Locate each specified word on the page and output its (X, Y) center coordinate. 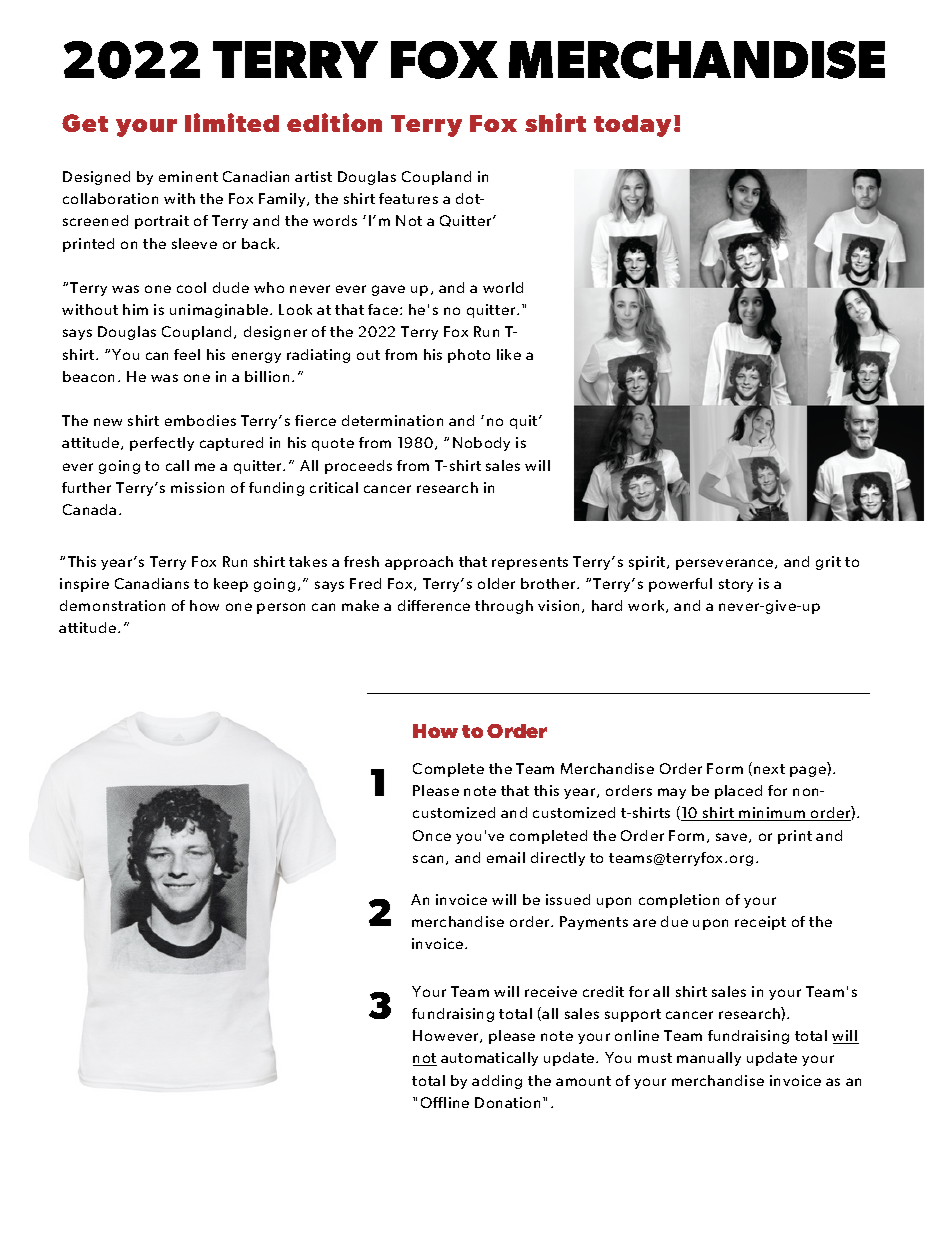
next (769, 769)
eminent (188, 176)
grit (828, 563)
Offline (445, 1102)
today (634, 126)
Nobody (481, 444)
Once (432, 835)
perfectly (162, 444)
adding (497, 1082)
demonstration (112, 605)
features (408, 198)
